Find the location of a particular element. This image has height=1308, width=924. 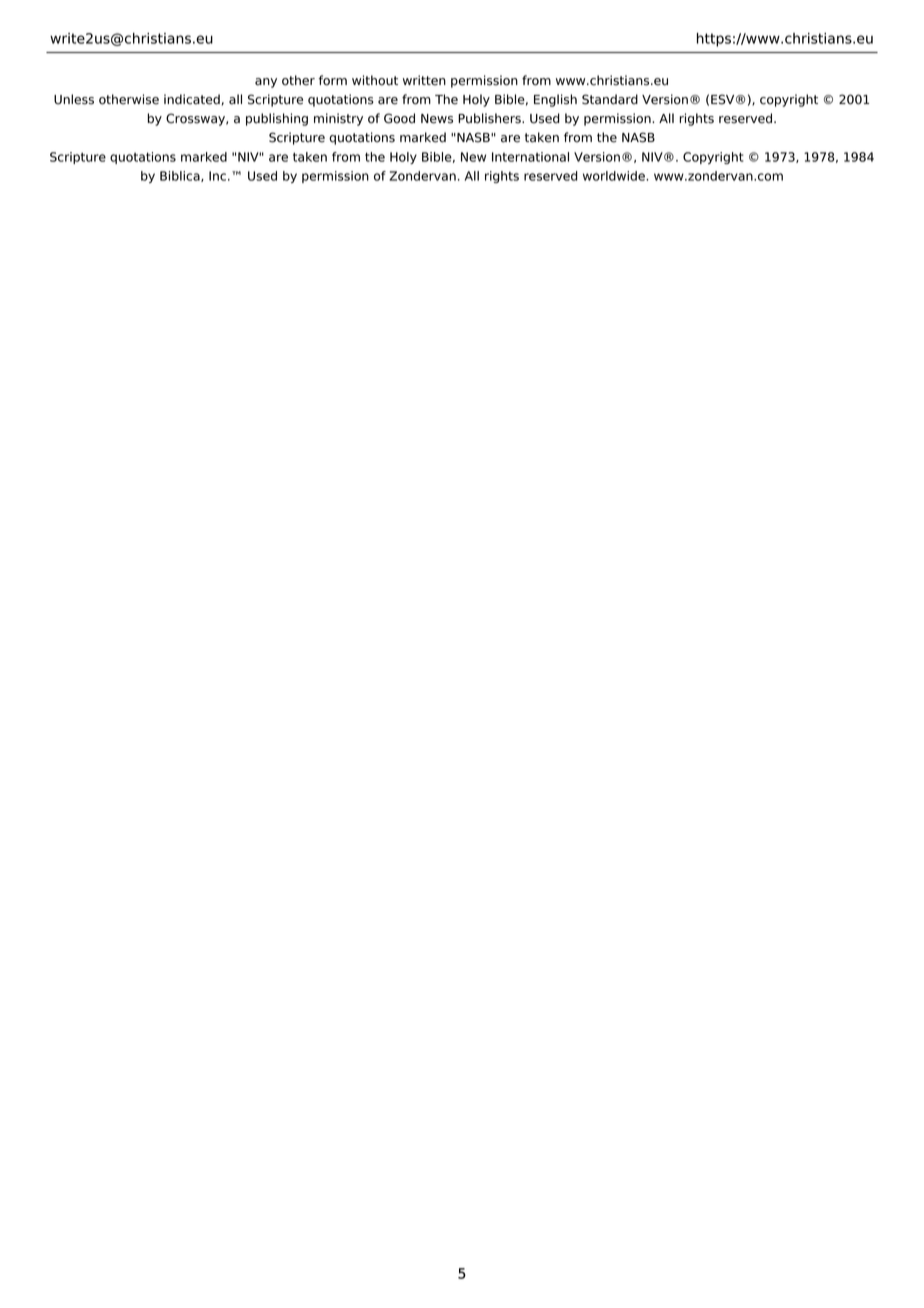

English is located at coordinates (555, 100).
